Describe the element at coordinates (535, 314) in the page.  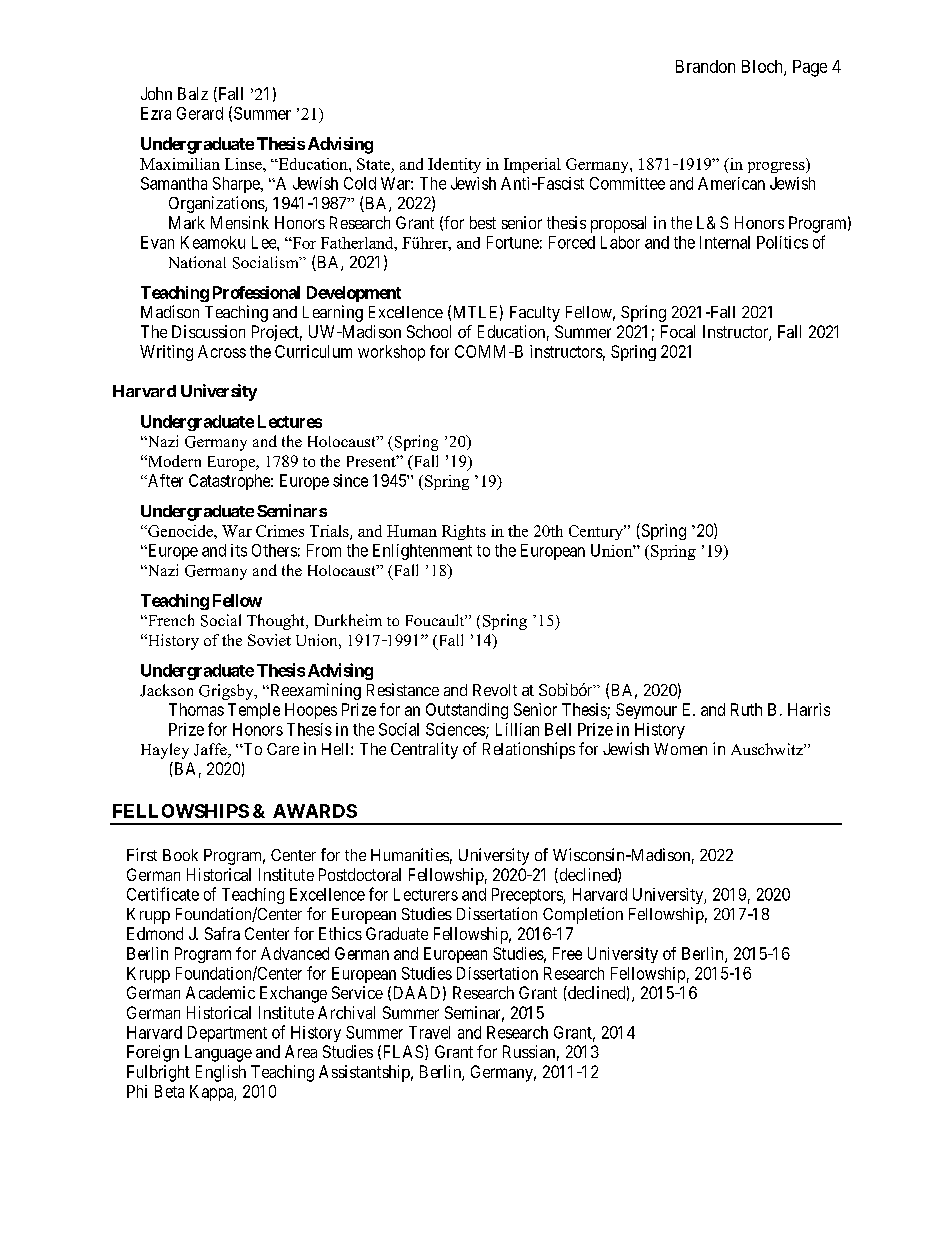
I see `Faculty` at that location.
